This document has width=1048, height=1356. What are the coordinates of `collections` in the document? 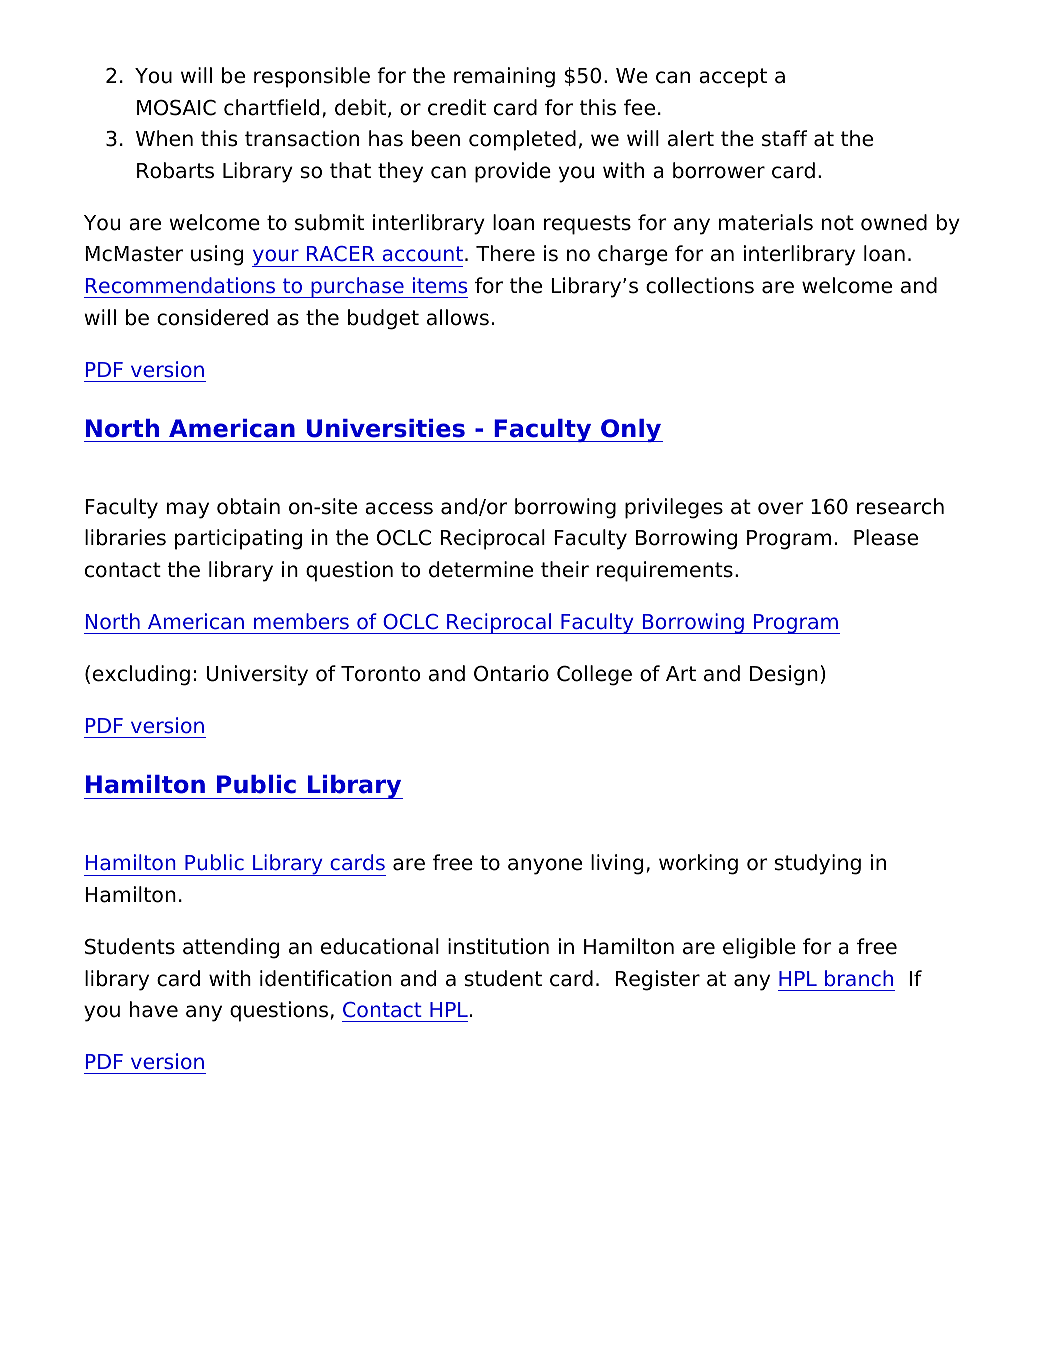 It's located at (700, 285).
